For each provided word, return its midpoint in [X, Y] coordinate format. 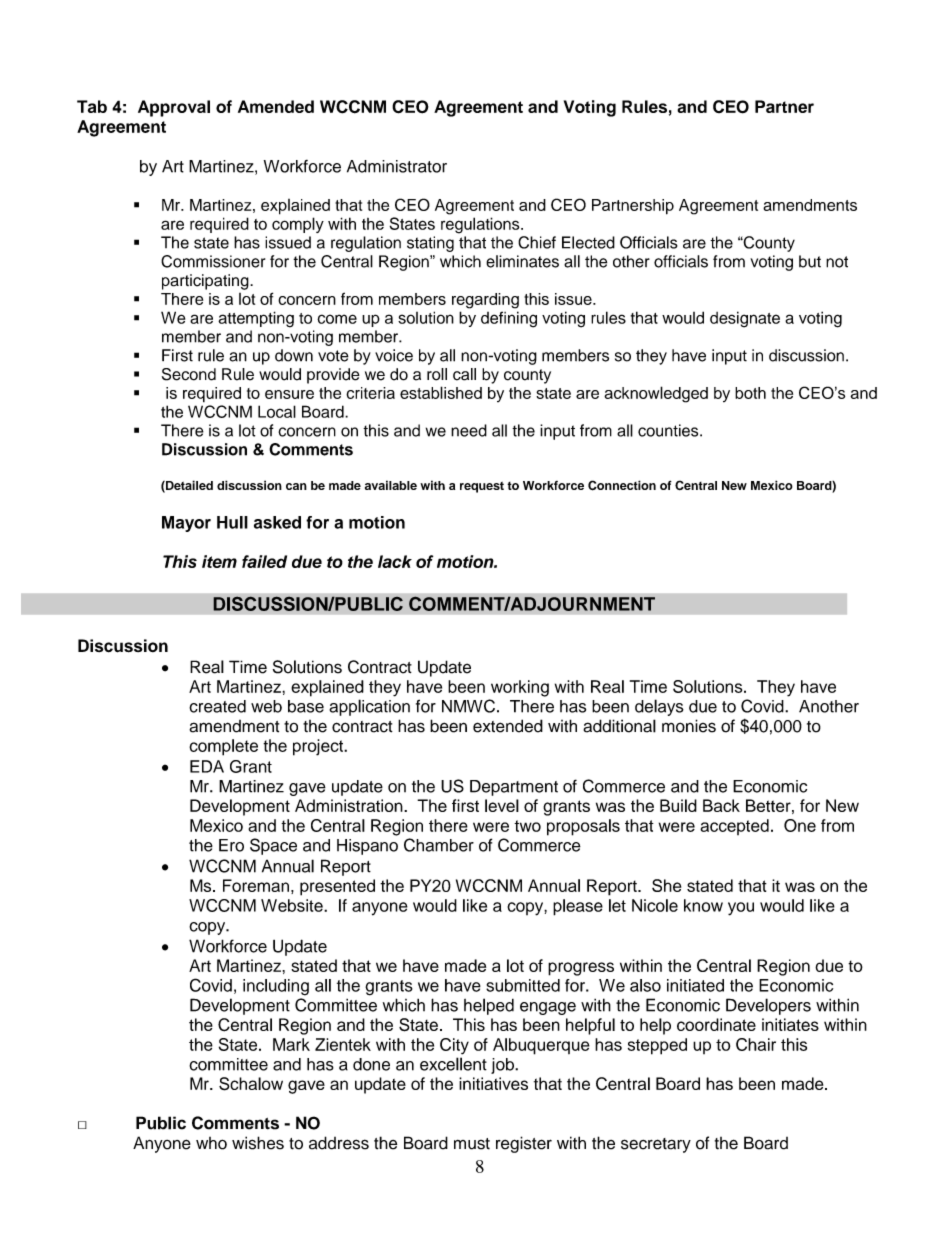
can [296, 486]
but [810, 261]
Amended [276, 106]
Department [514, 788]
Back [721, 805]
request [482, 487]
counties [669, 430]
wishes [258, 1143]
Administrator [397, 166]
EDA [207, 766]
